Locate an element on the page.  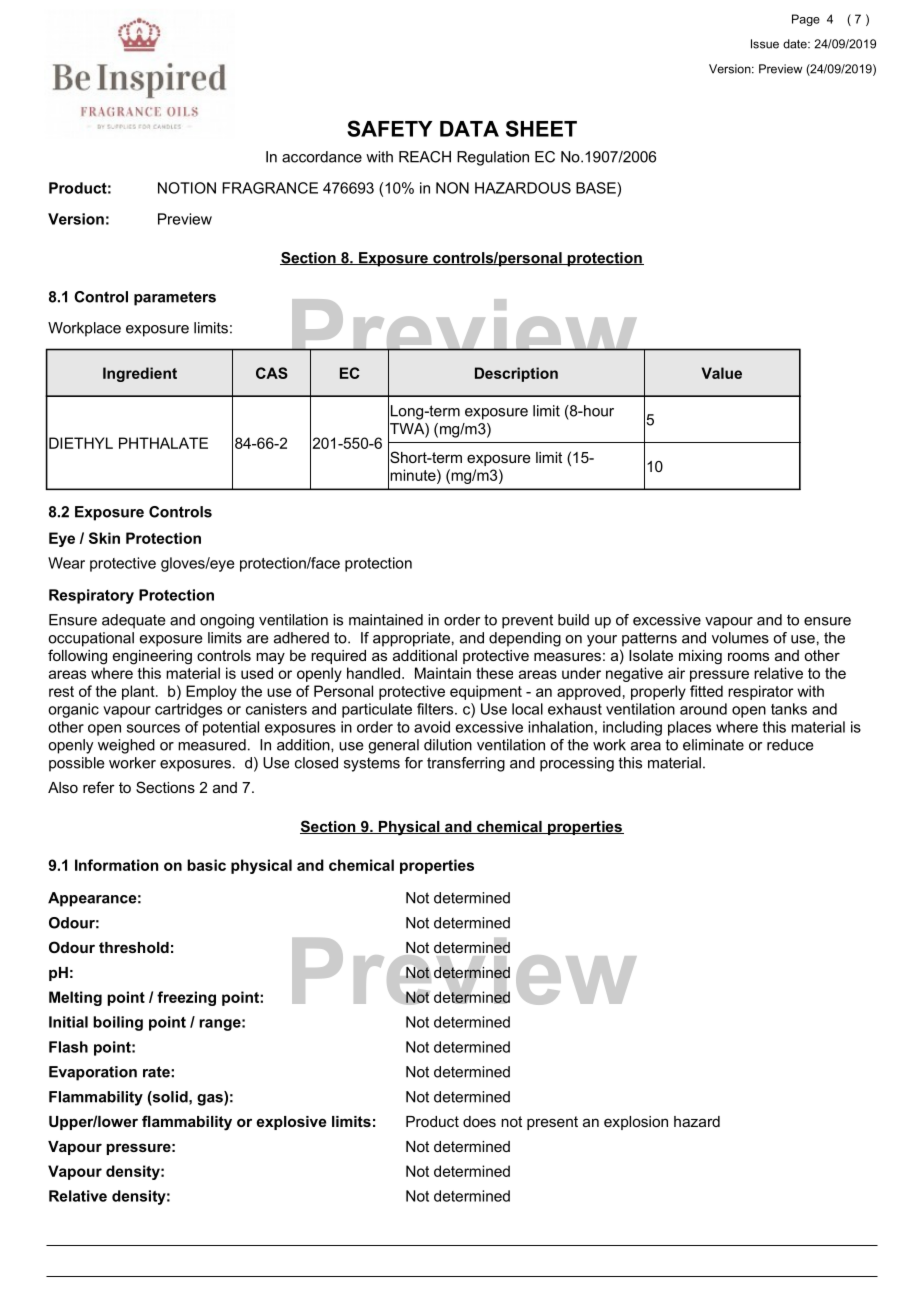
NOTION is located at coordinates (187, 188).
